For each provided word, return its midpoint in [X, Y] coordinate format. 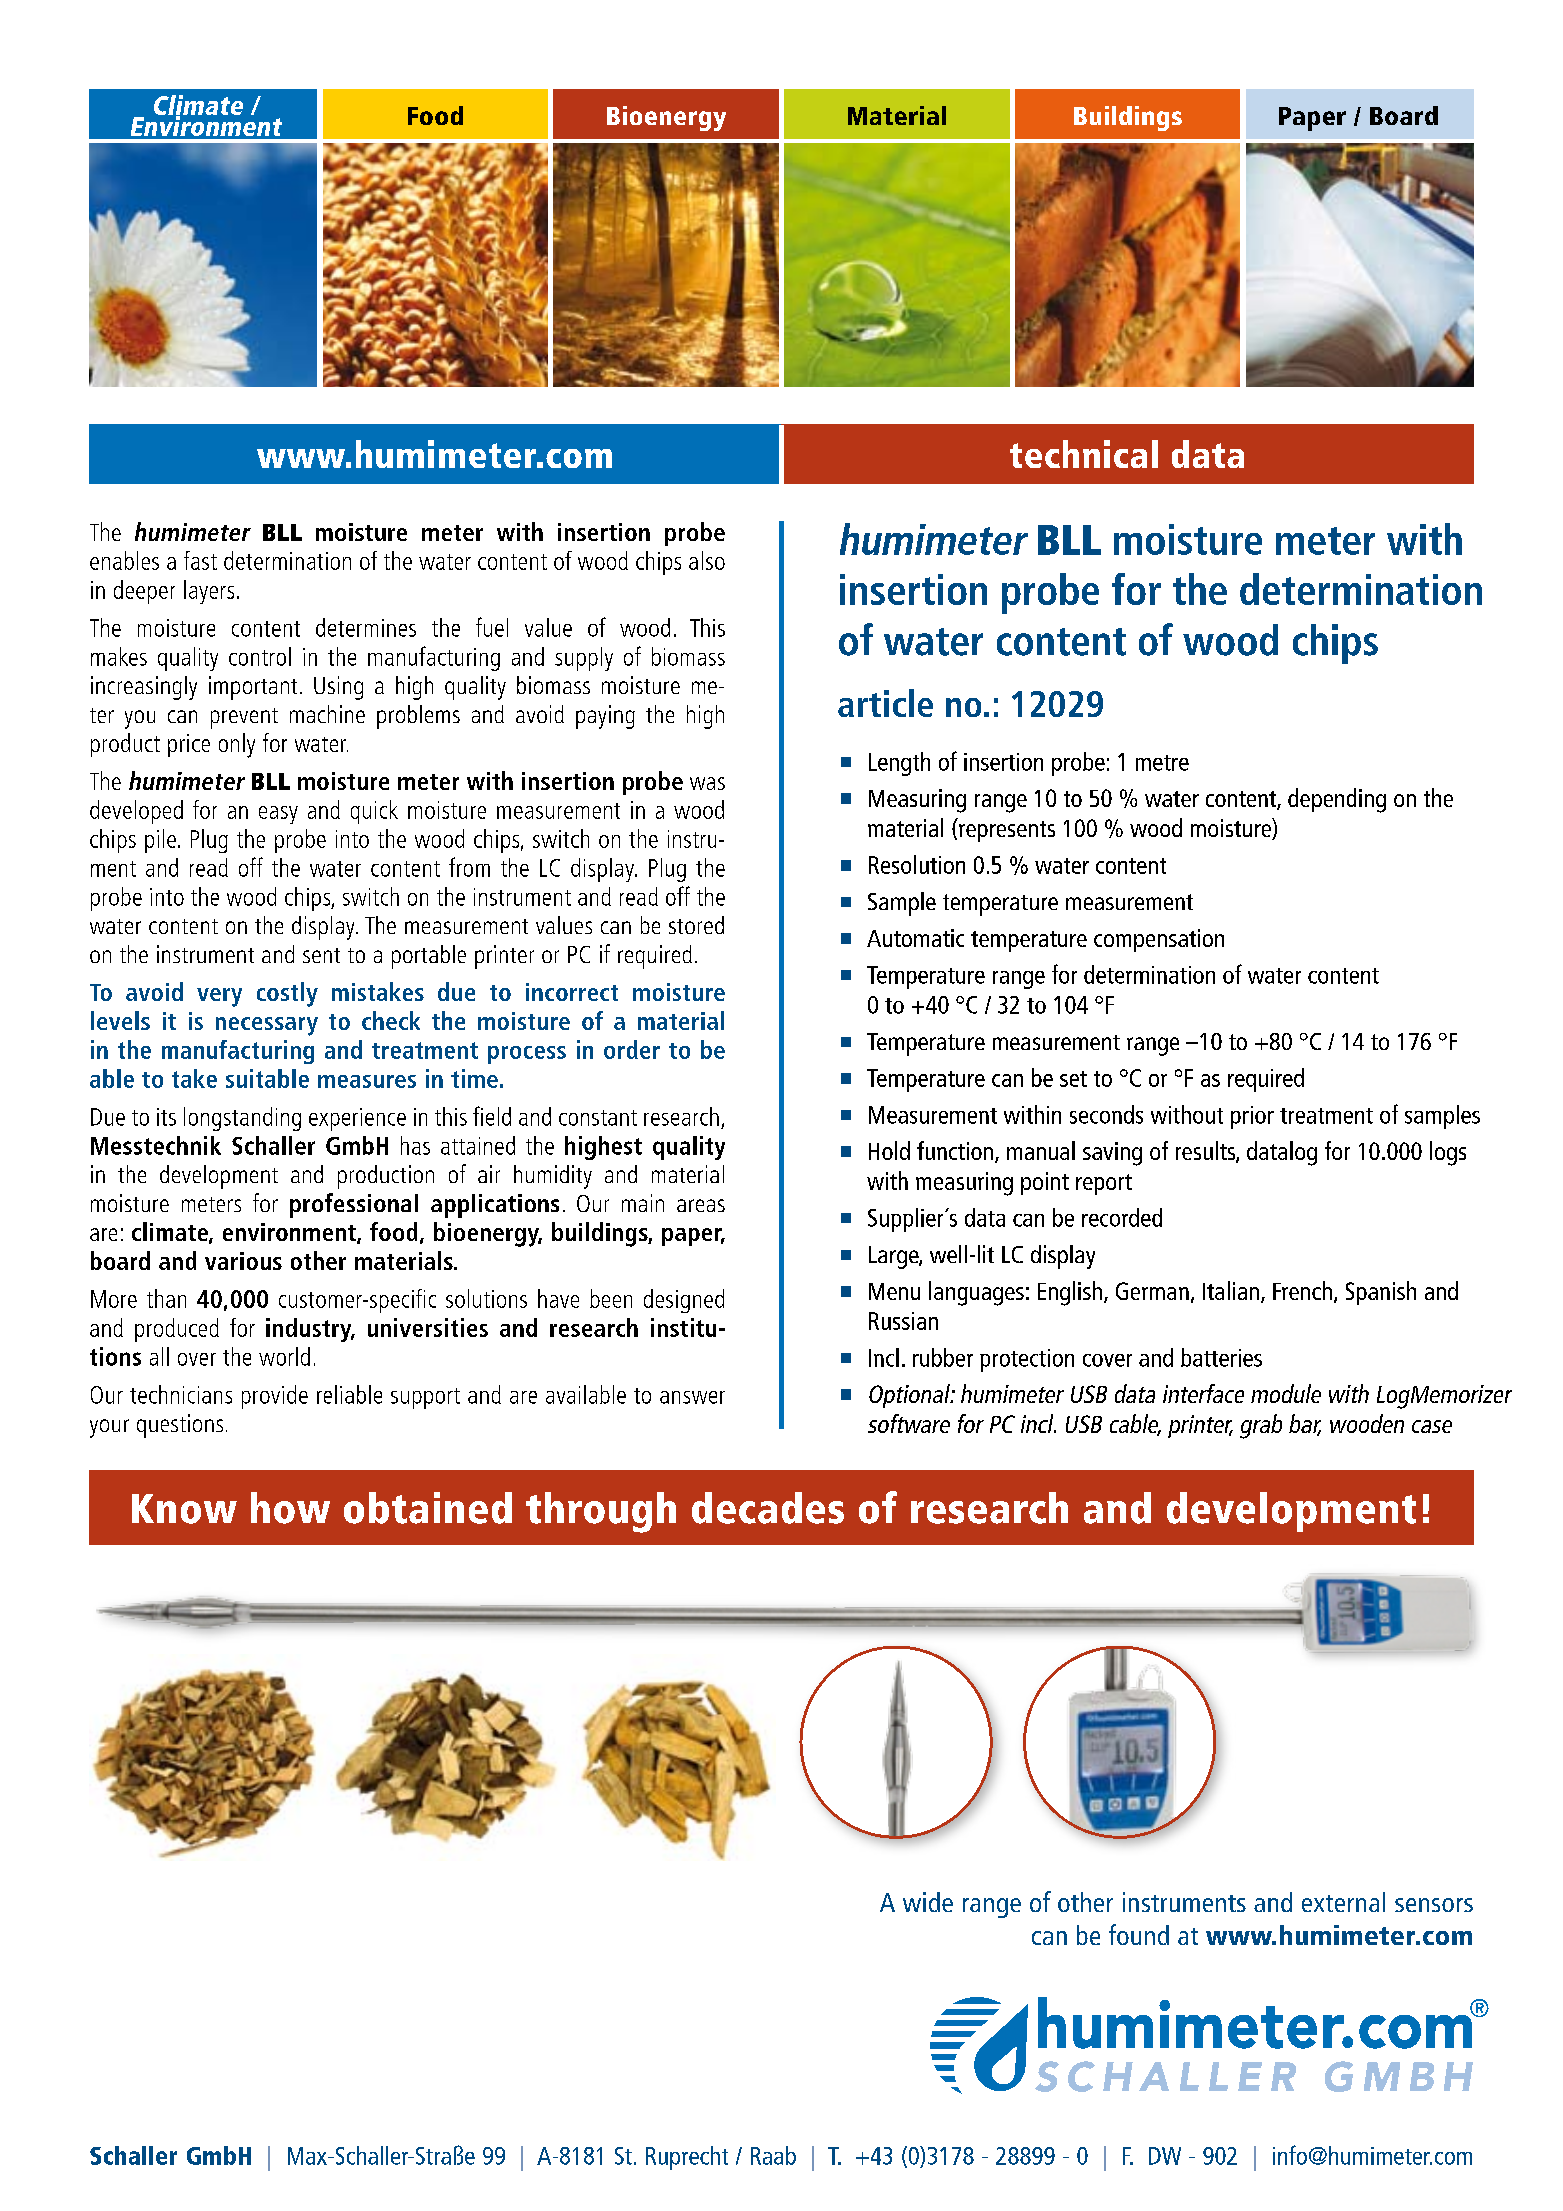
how [290, 1508]
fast [200, 560]
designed [684, 1301]
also [707, 560]
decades [768, 1508]
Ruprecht [687, 2158]
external [1343, 1902]
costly [287, 994]
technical [1084, 454]
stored [696, 925]
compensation [1159, 940]
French [1302, 1290]
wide [928, 1902]
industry [310, 1330]
